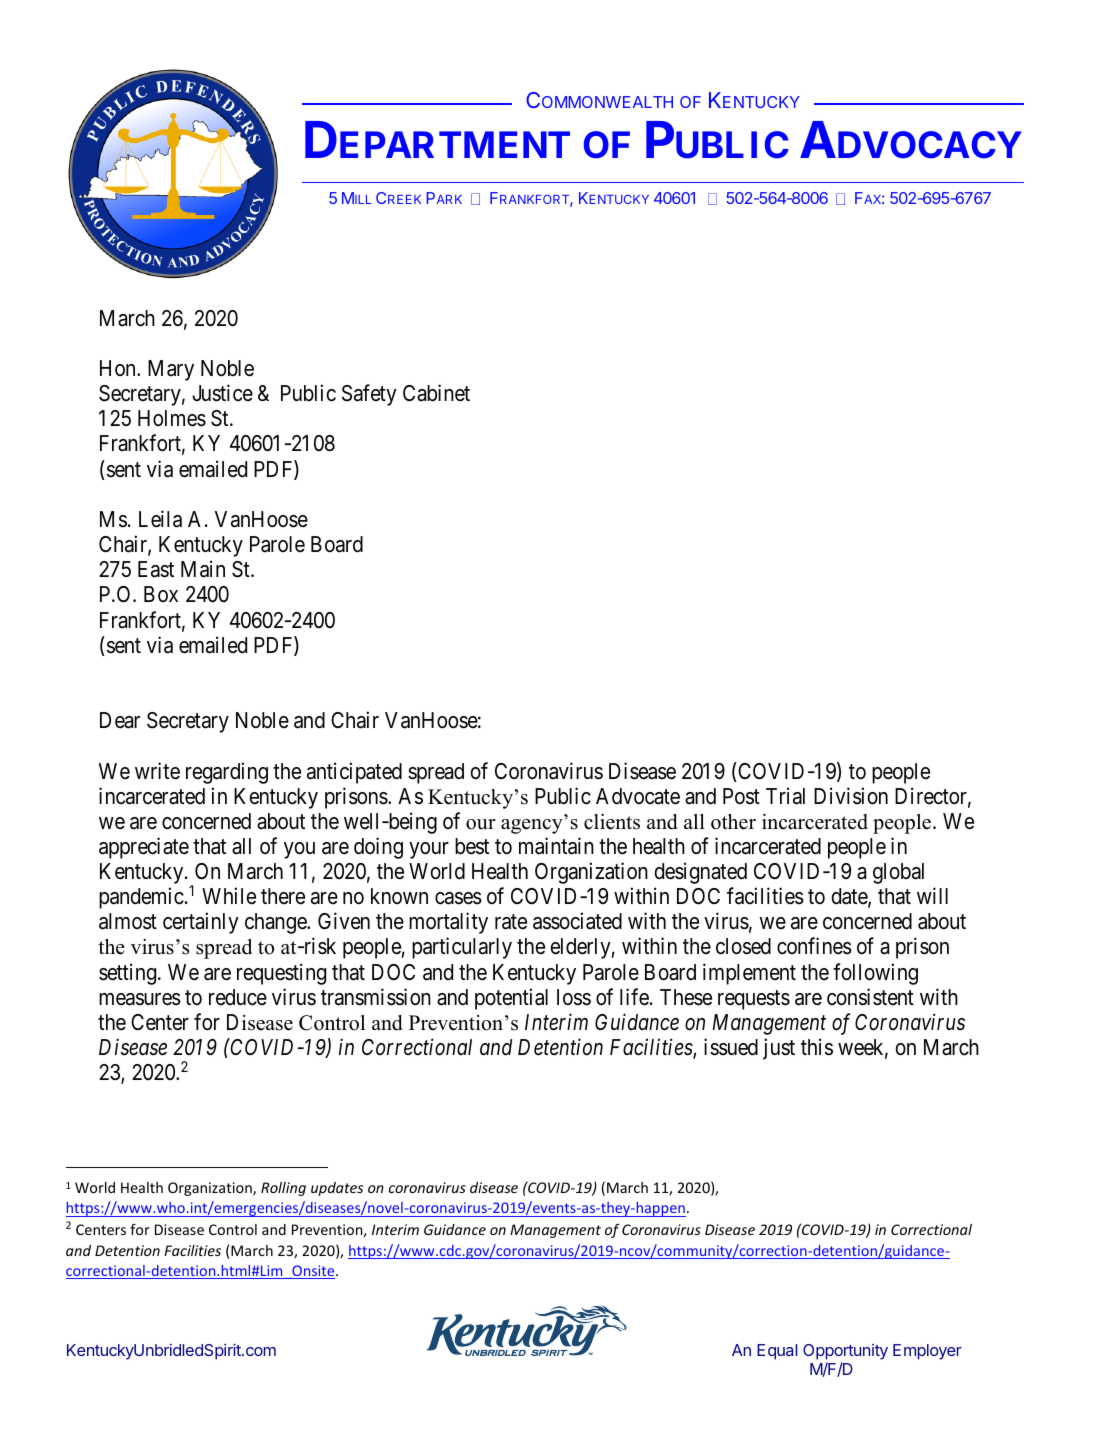 The image size is (1116, 1444). What do you see at coordinates (785, 796) in the page?
I see `Trial` at bounding box center [785, 796].
